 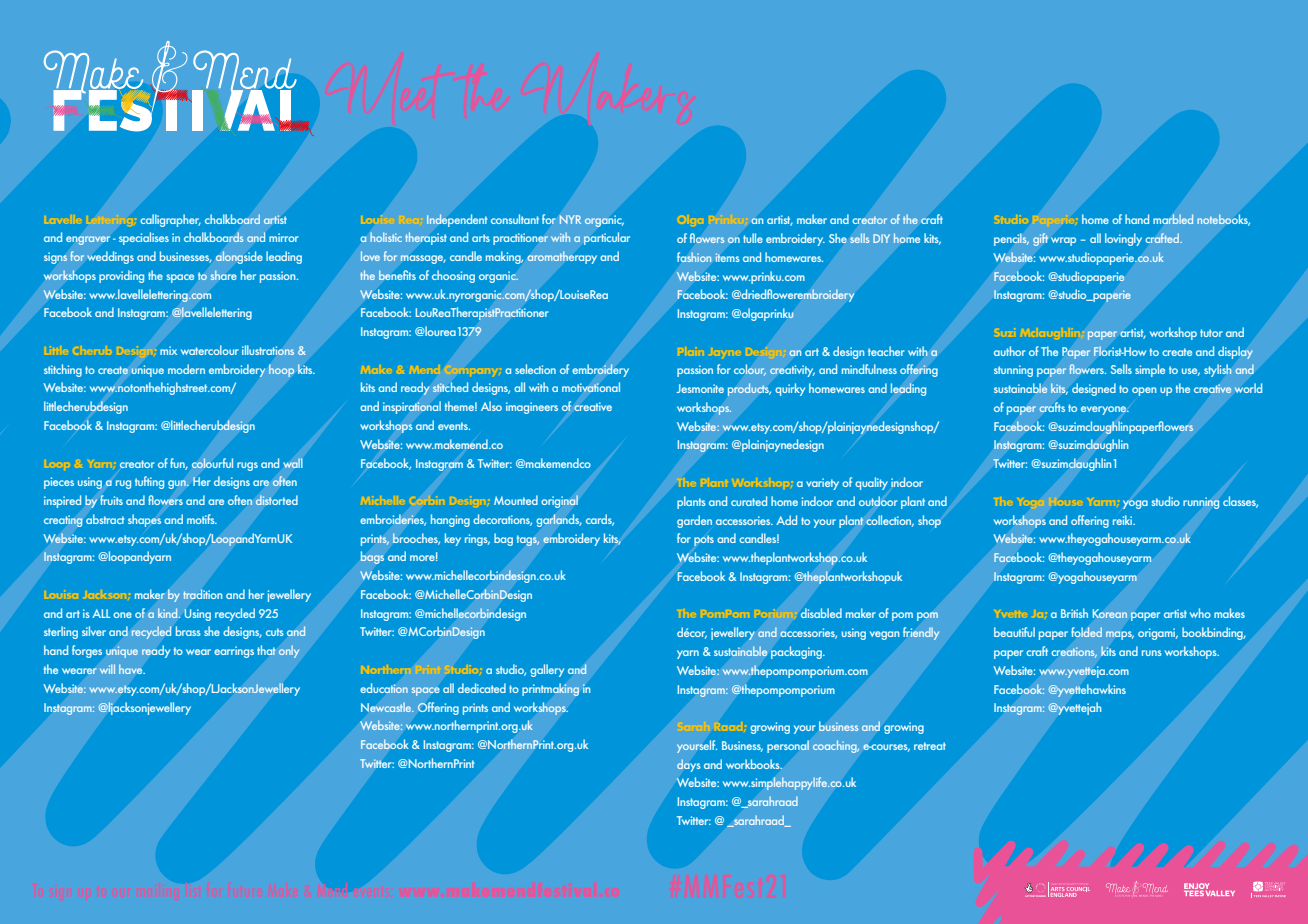 I want to click on original, so click(x=559, y=501).
